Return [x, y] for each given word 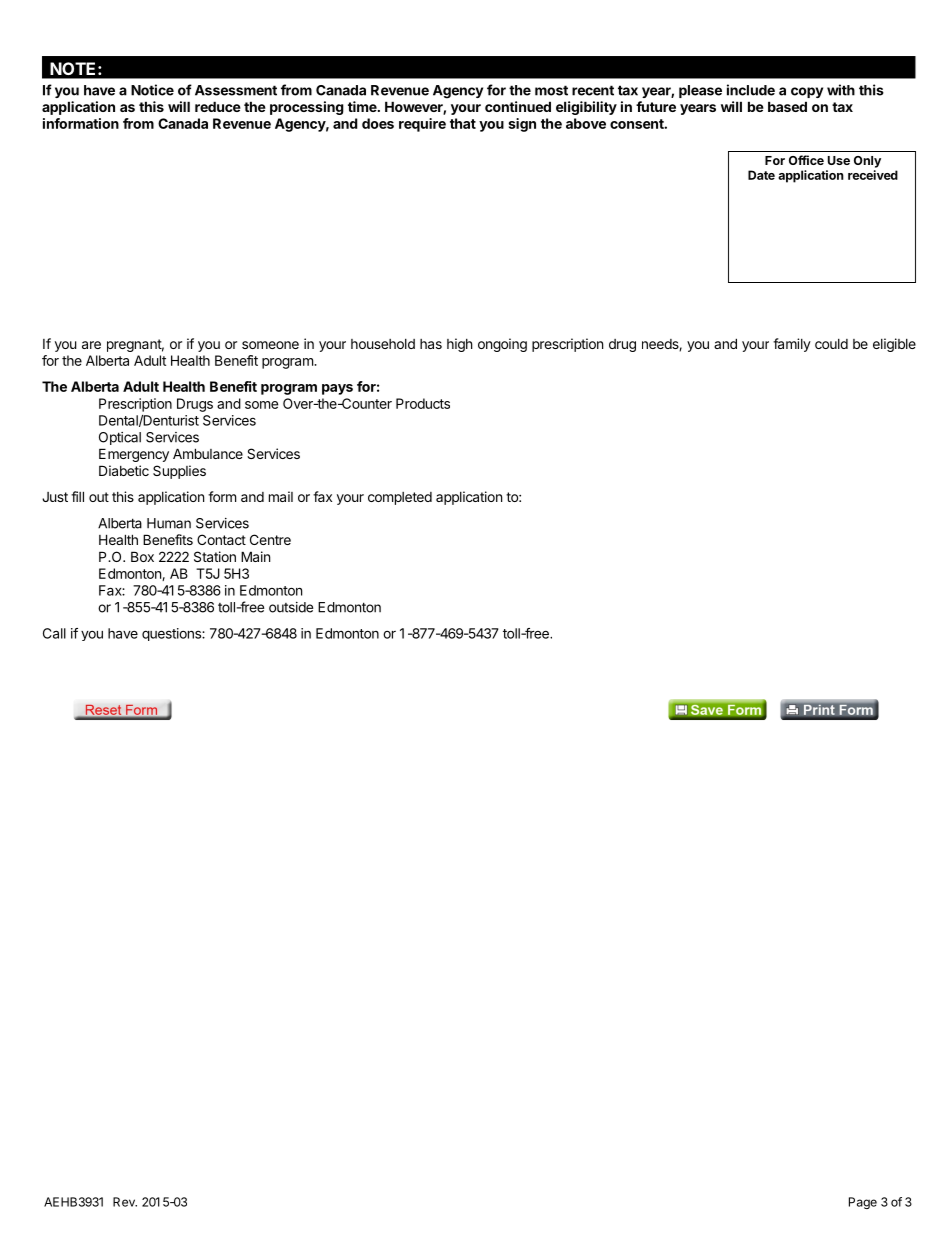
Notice [152, 90]
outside [291, 607]
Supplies [179, 472]
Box [142, 556]
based [787, 106]
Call [54, 633]
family [792, 345]
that [463, 123]
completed [400, 498]
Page [863, 1203]
